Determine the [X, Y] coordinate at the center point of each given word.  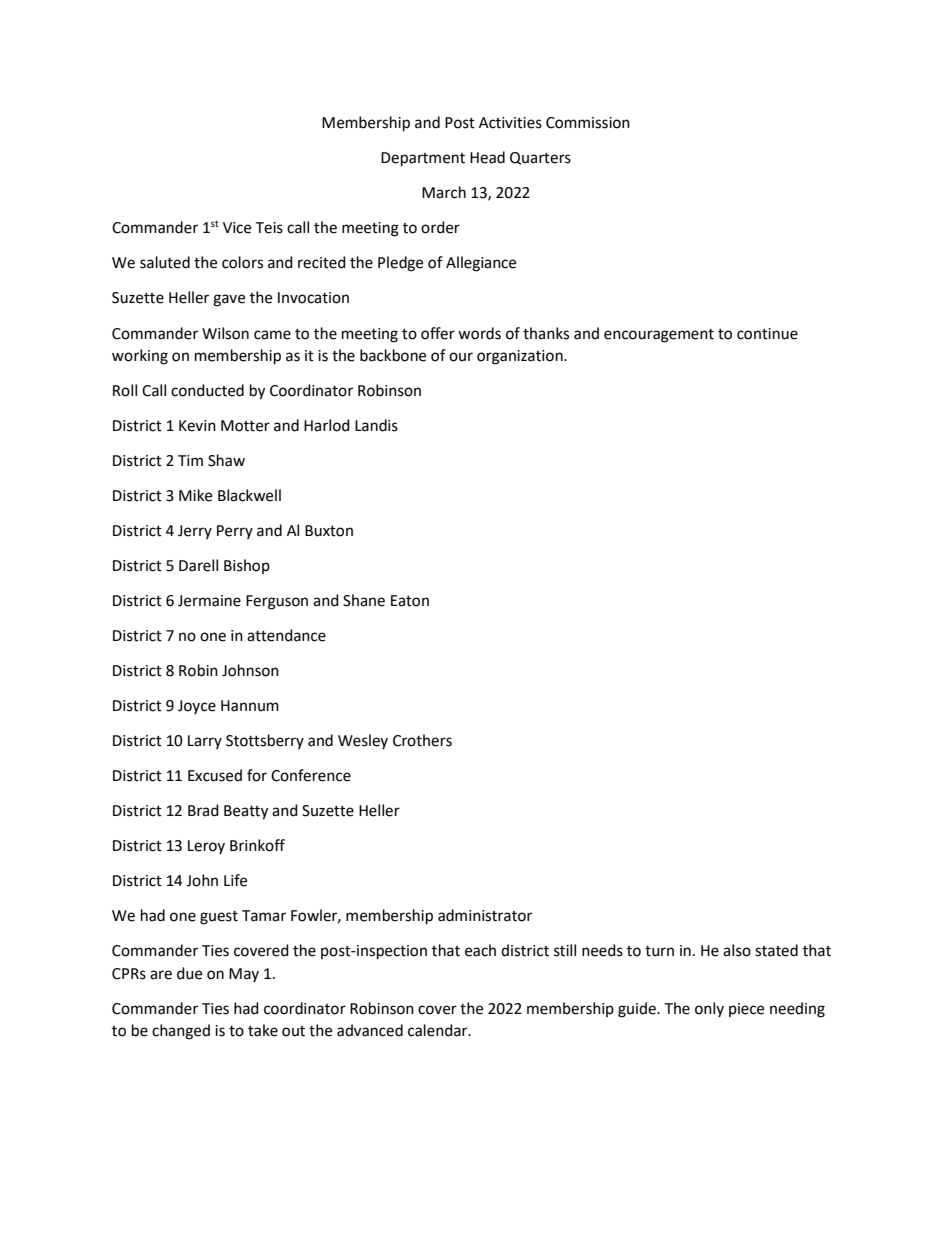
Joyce [197, 707]
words [479, 333]
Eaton [410, 601]
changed [181, 1032]
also [737, 950]
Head [487, 157]
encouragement [659, 336]
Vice [237, 228]
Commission [588, 123]
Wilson [225, 333]
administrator [485, 915]
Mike [195, 495]
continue [767, 334]
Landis [376, 425]
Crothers [422, 740]
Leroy [206, 847]
